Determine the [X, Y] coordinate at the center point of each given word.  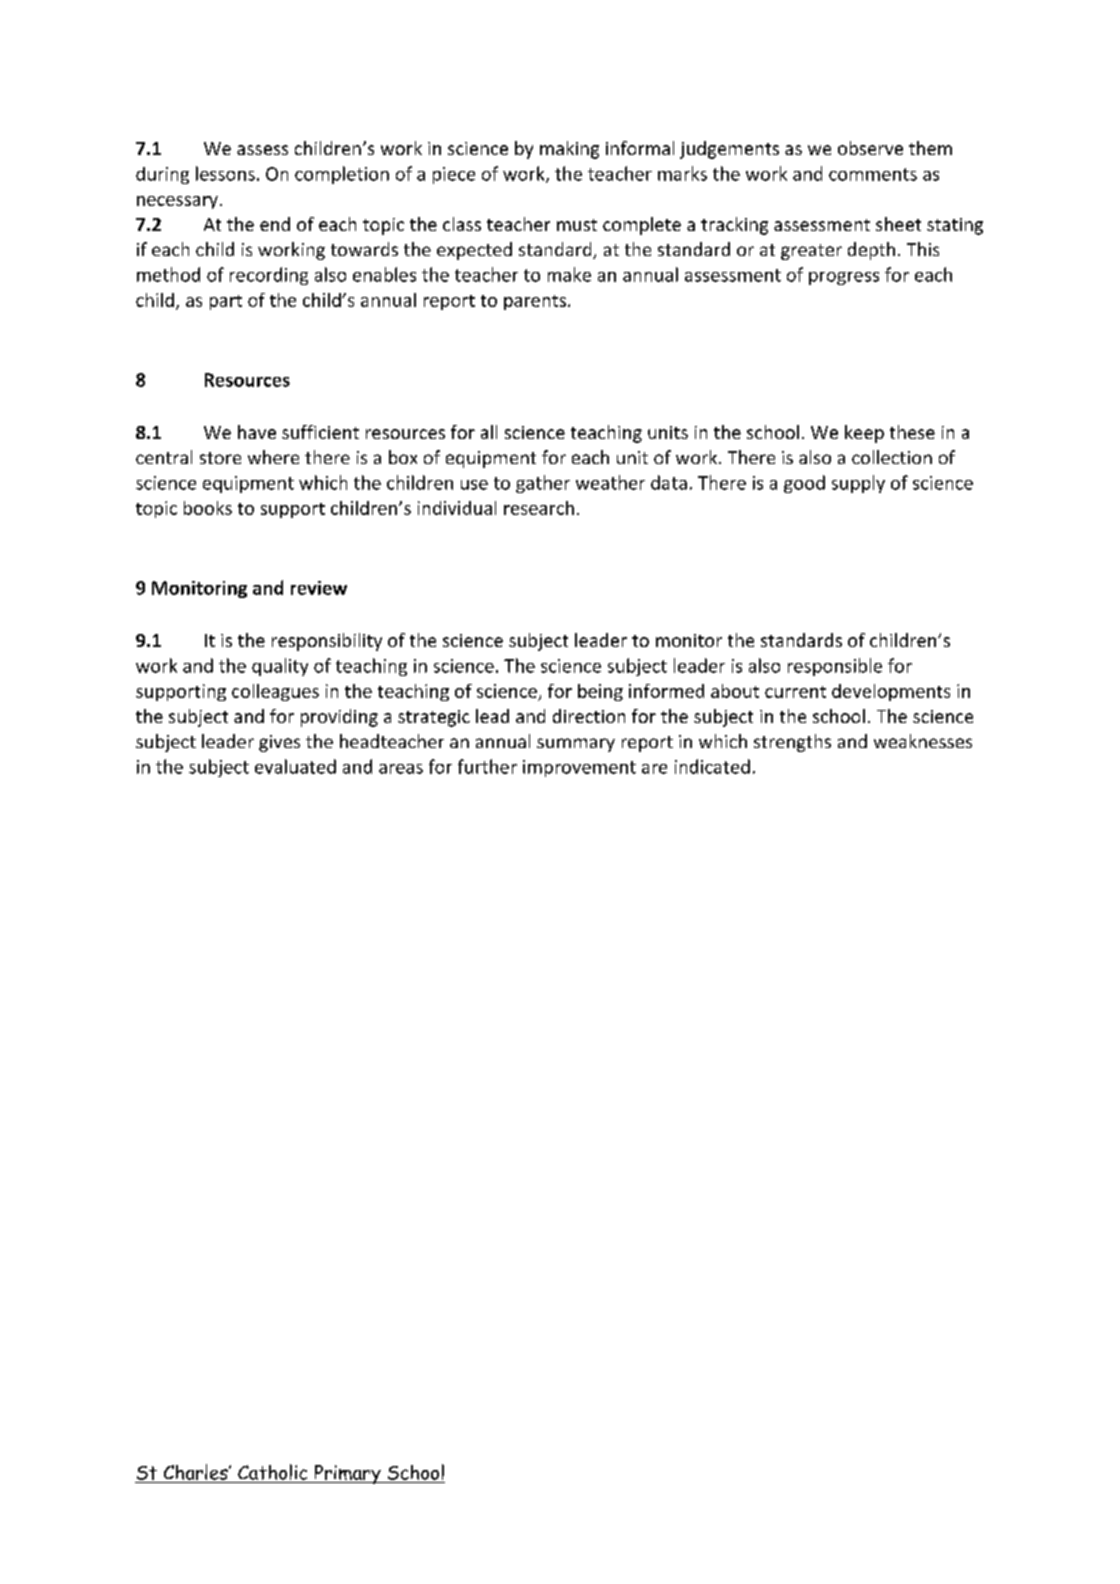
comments [873, 174]
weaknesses [923, 741]
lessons [225, 173]
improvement [579, 768]
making [569, 150]
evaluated [295, 766]
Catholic [272, 1472]
